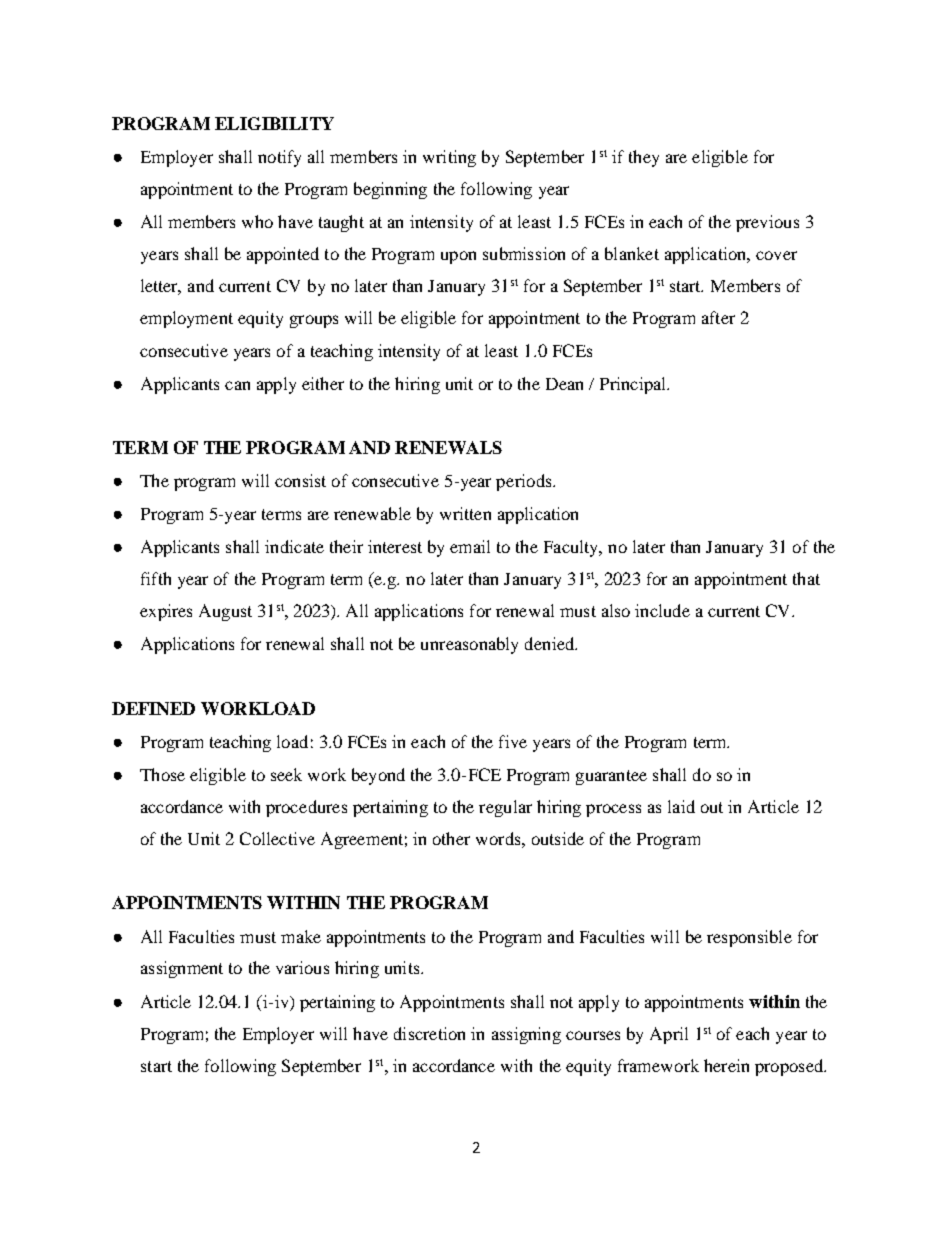 Image resolution: width=952 pixels, height=1233 pixels. I want to click on notify, so click(279, 158).
